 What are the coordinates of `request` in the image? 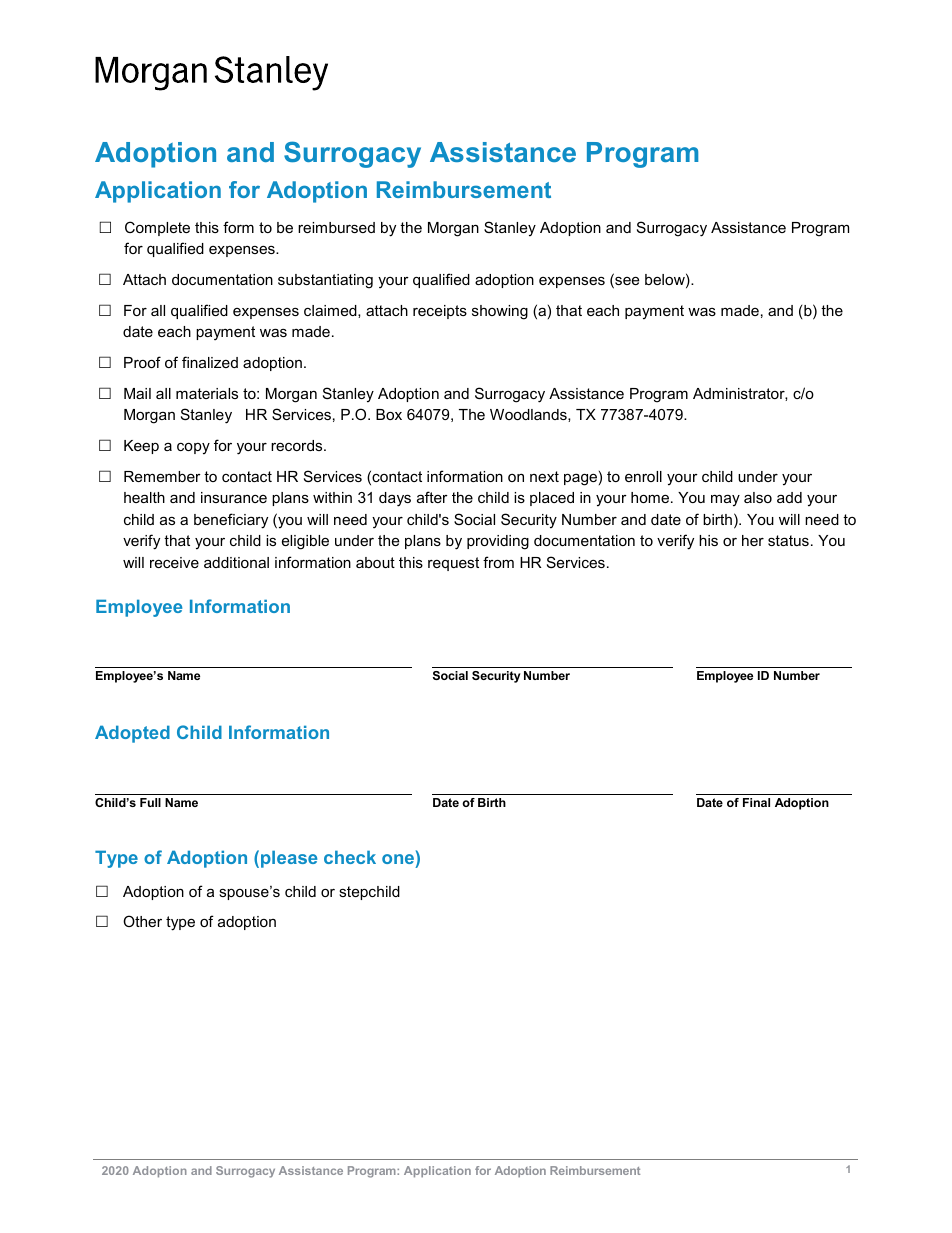 It's located at (453, 564).
